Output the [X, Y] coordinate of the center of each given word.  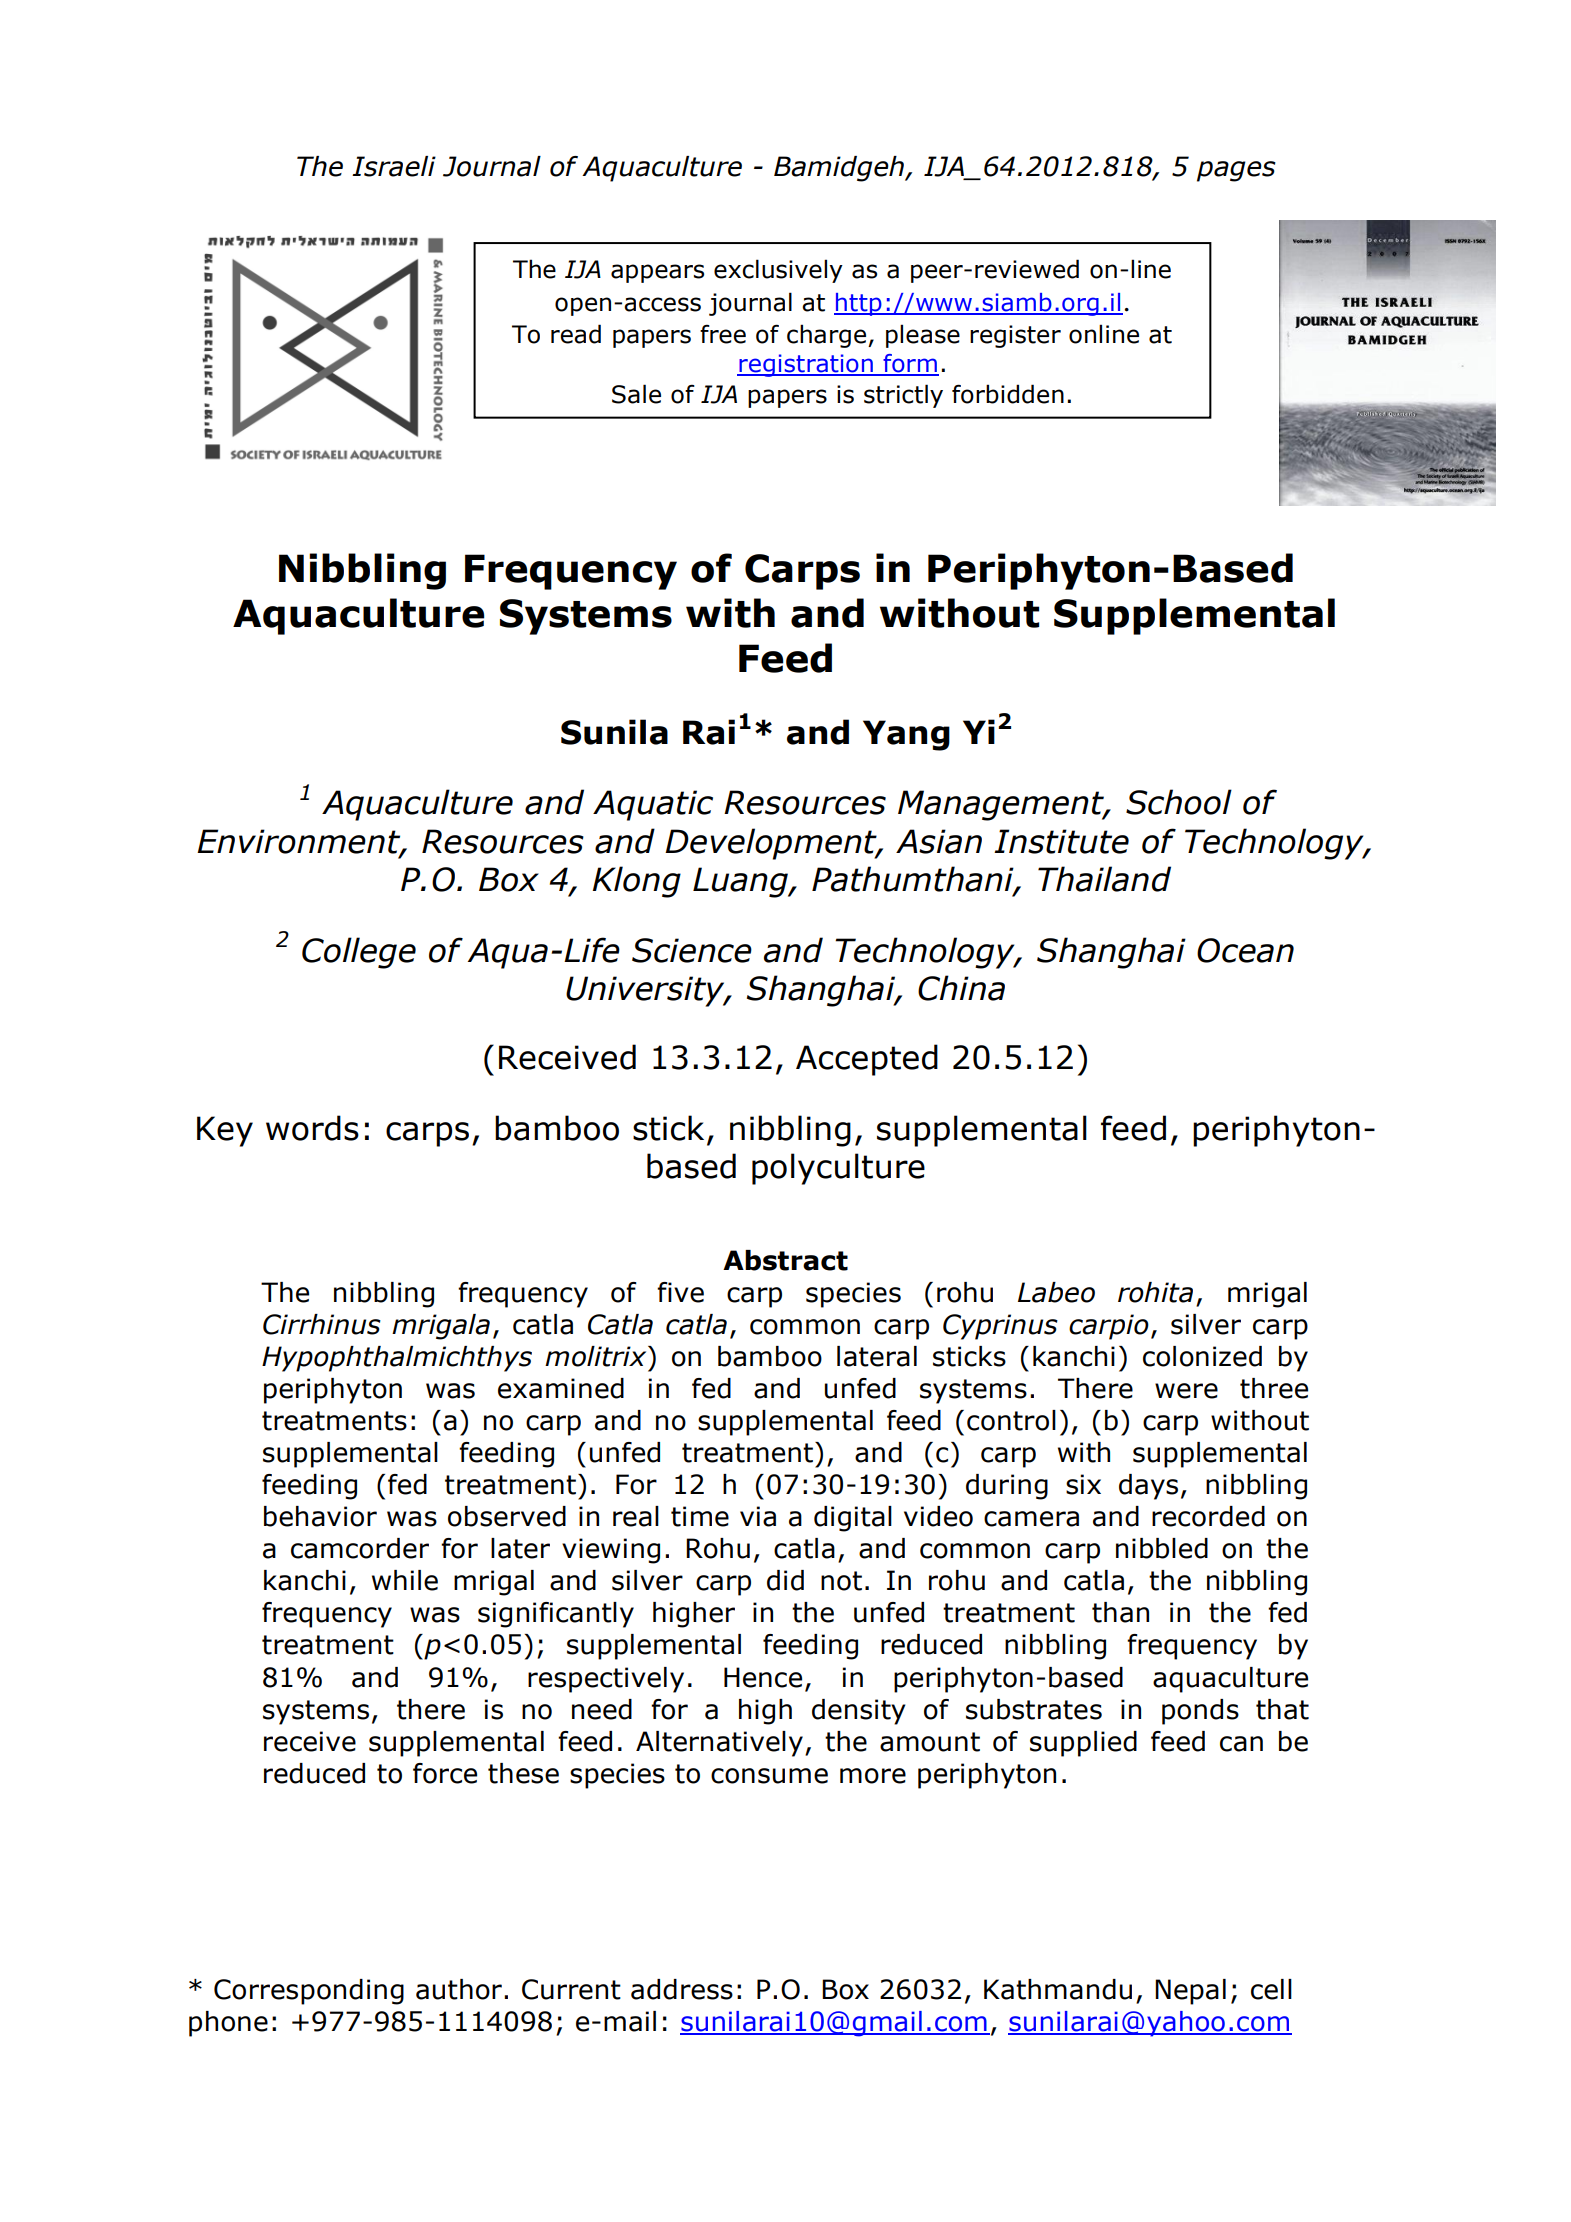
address [682, 1989]
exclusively [778, 271]
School [1179, 802]
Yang [906, 735]
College [359, 953]
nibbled [1162, 1548]
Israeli [394, 166]
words [312, 1128]
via [758, 1516]
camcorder [360, 1548]
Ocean [1245, 950]
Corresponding [309, 1992]
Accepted [867, 1060]
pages [1236, 171]
